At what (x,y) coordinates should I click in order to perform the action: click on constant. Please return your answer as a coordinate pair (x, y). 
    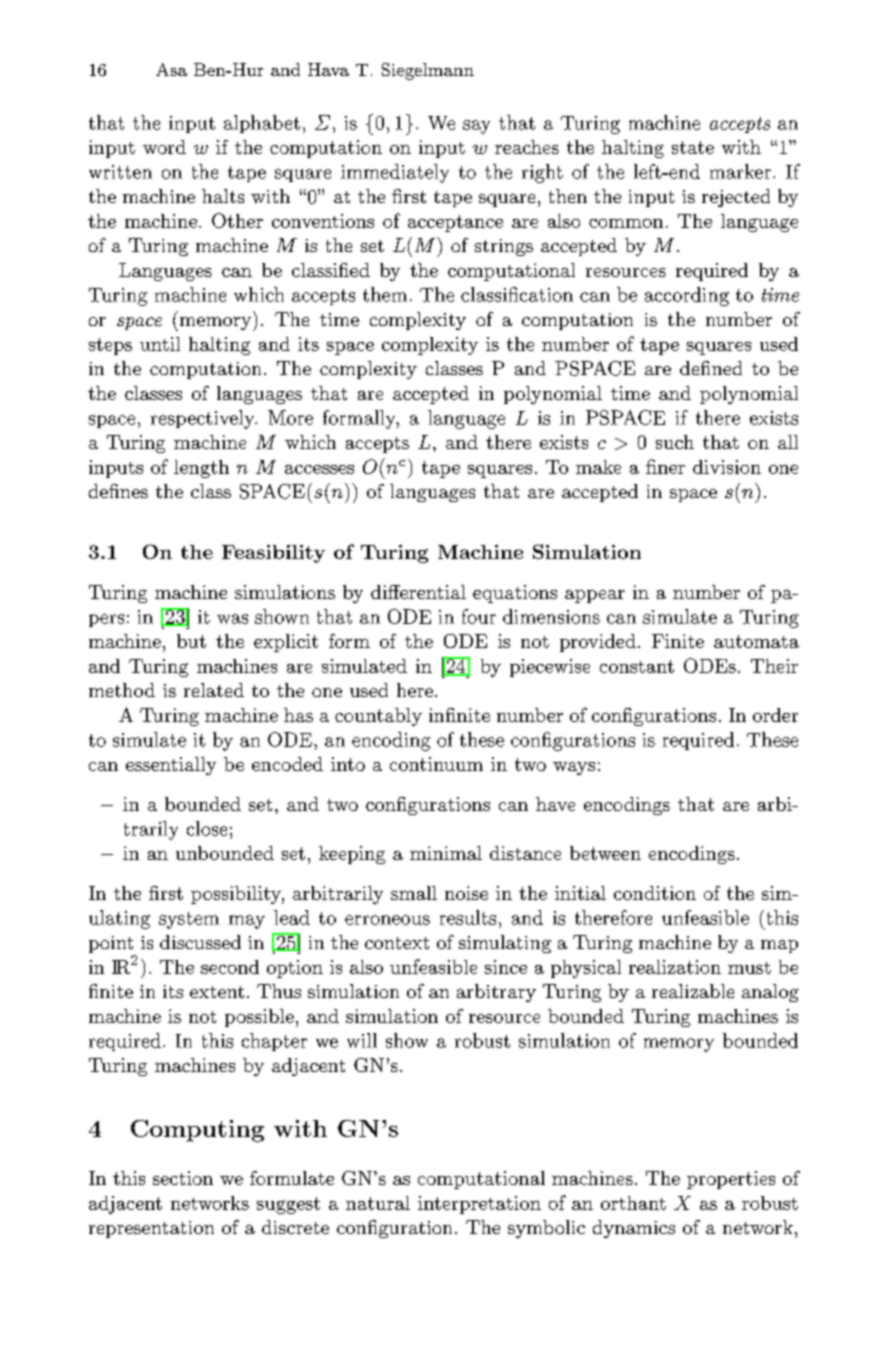
    Looking at the image, I should click on (637, 666).
